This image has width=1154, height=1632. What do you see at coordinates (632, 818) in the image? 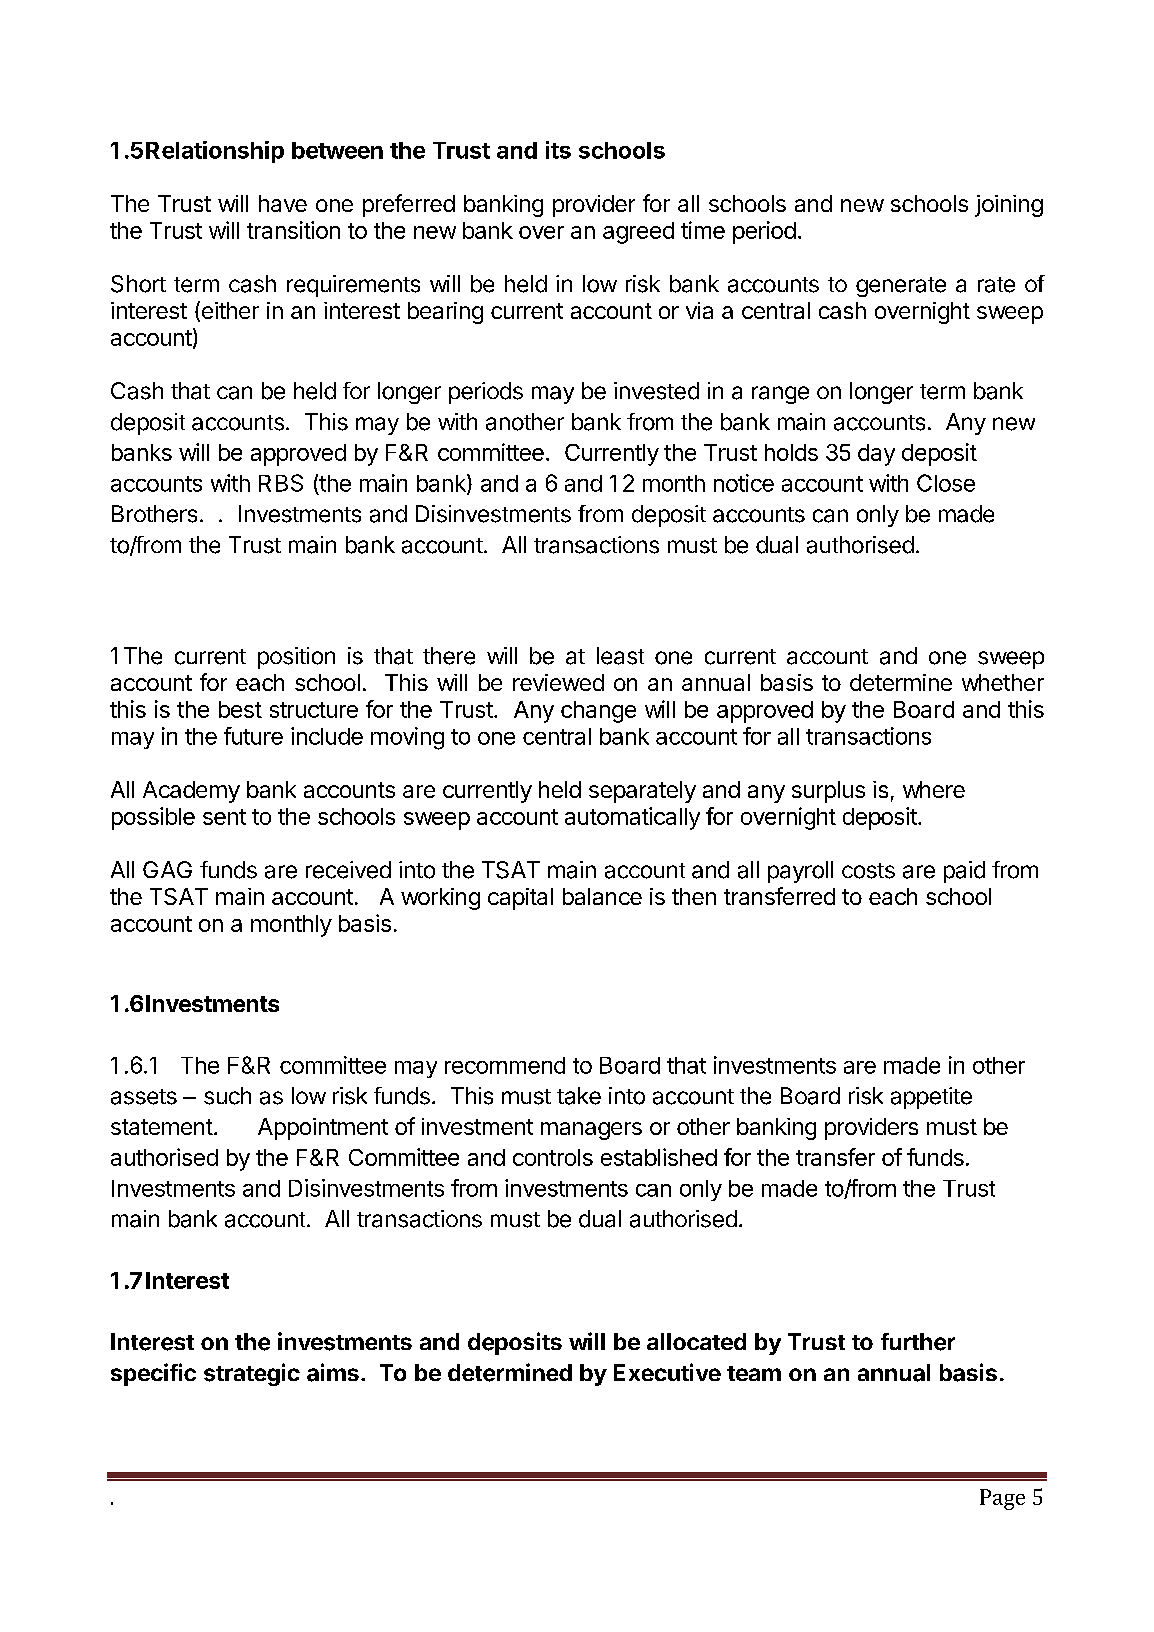
I see `automatically` at bounding box center [632, 818].
